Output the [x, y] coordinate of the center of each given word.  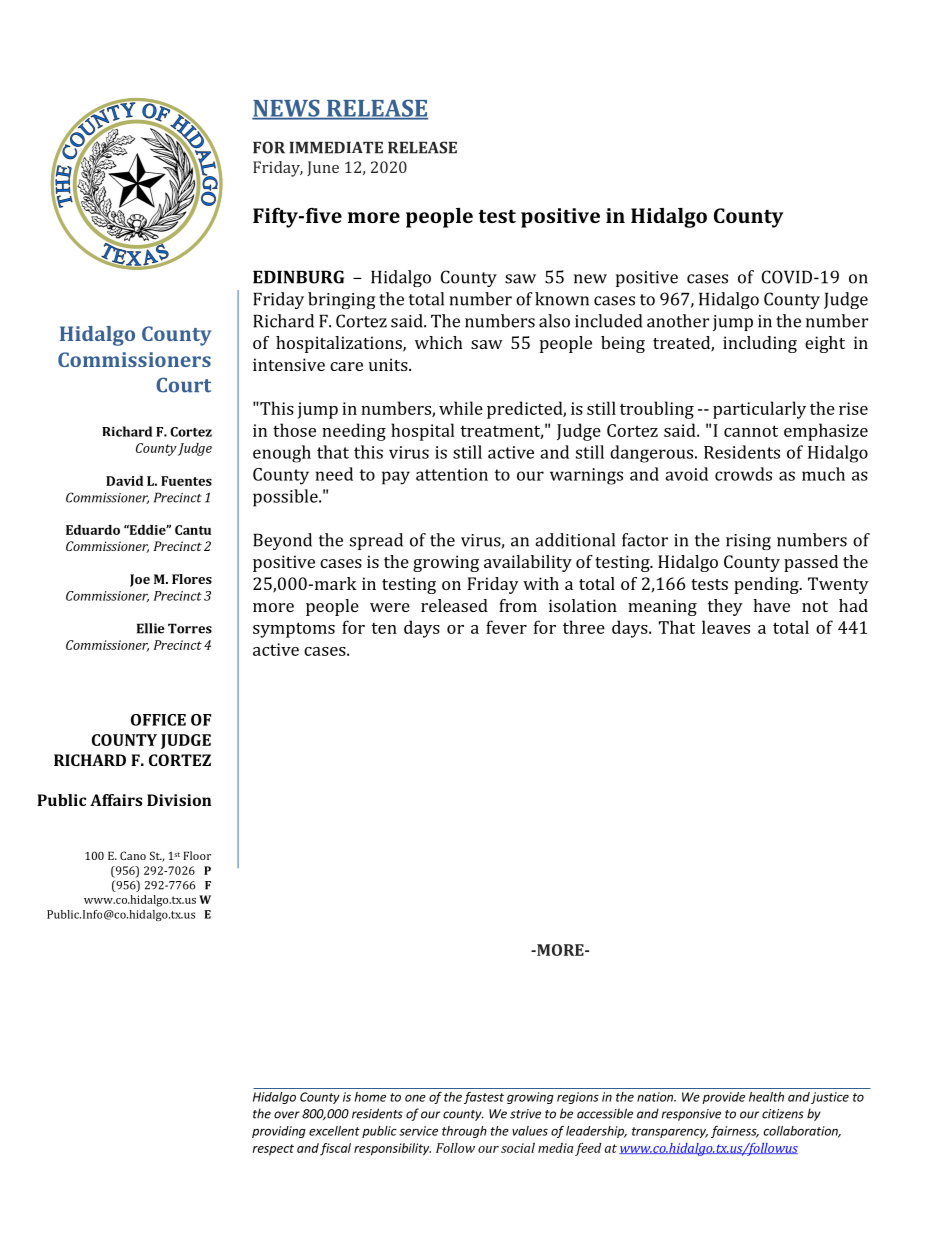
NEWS [287, 109]
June [323, 168]
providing [279, 1132]
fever [506, 627]
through [464, 1132]
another [678, 321]
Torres [190, 628]
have [771, 605]
